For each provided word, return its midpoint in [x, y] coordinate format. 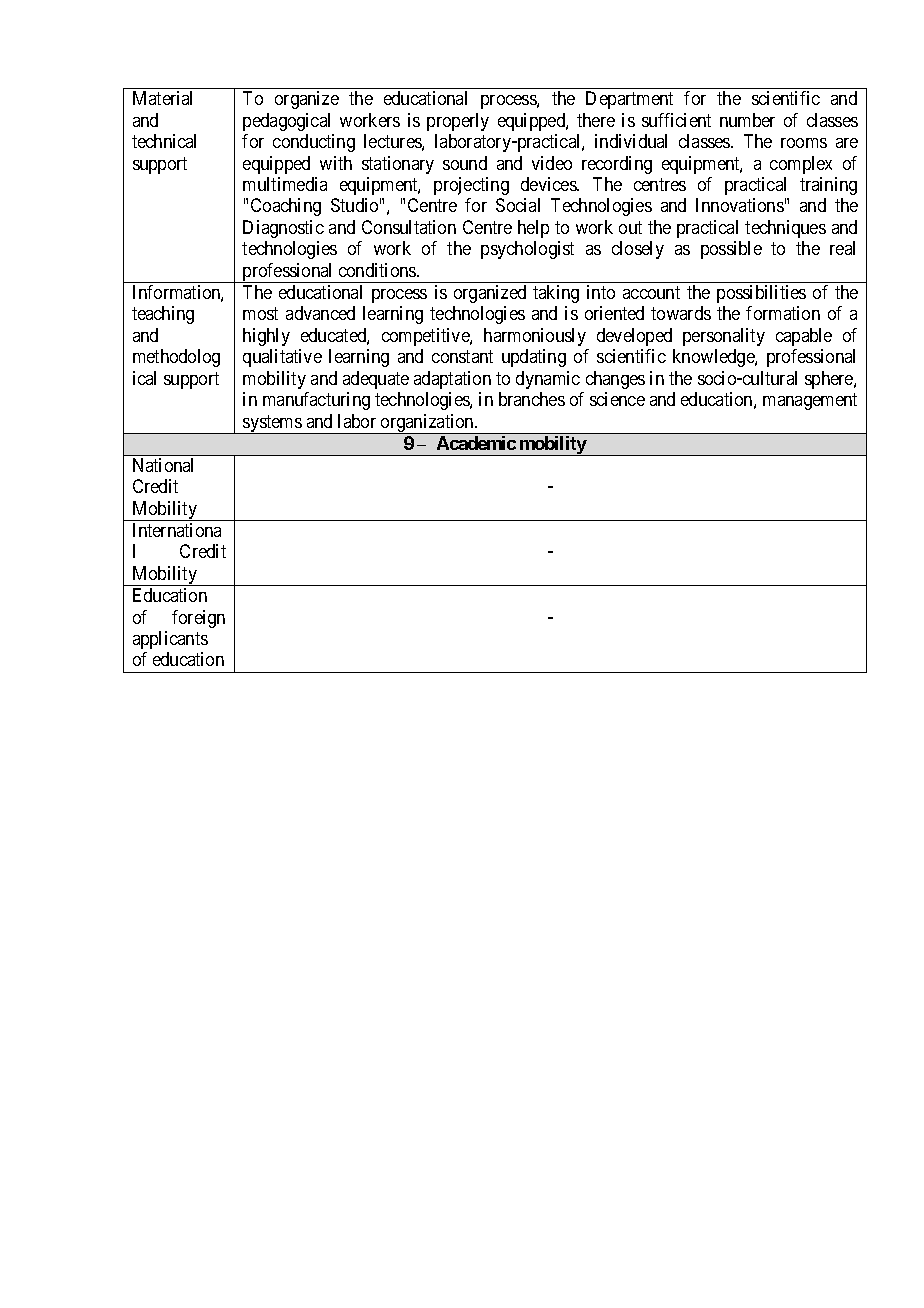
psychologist [527, 250]
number [747, 120]
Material [162, 98]
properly [458, 122]
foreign [198, 619]
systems [272, 424]
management [810, 401]
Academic [476, 443]
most [260, 314]
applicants [170, 640]
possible [731, 250]
